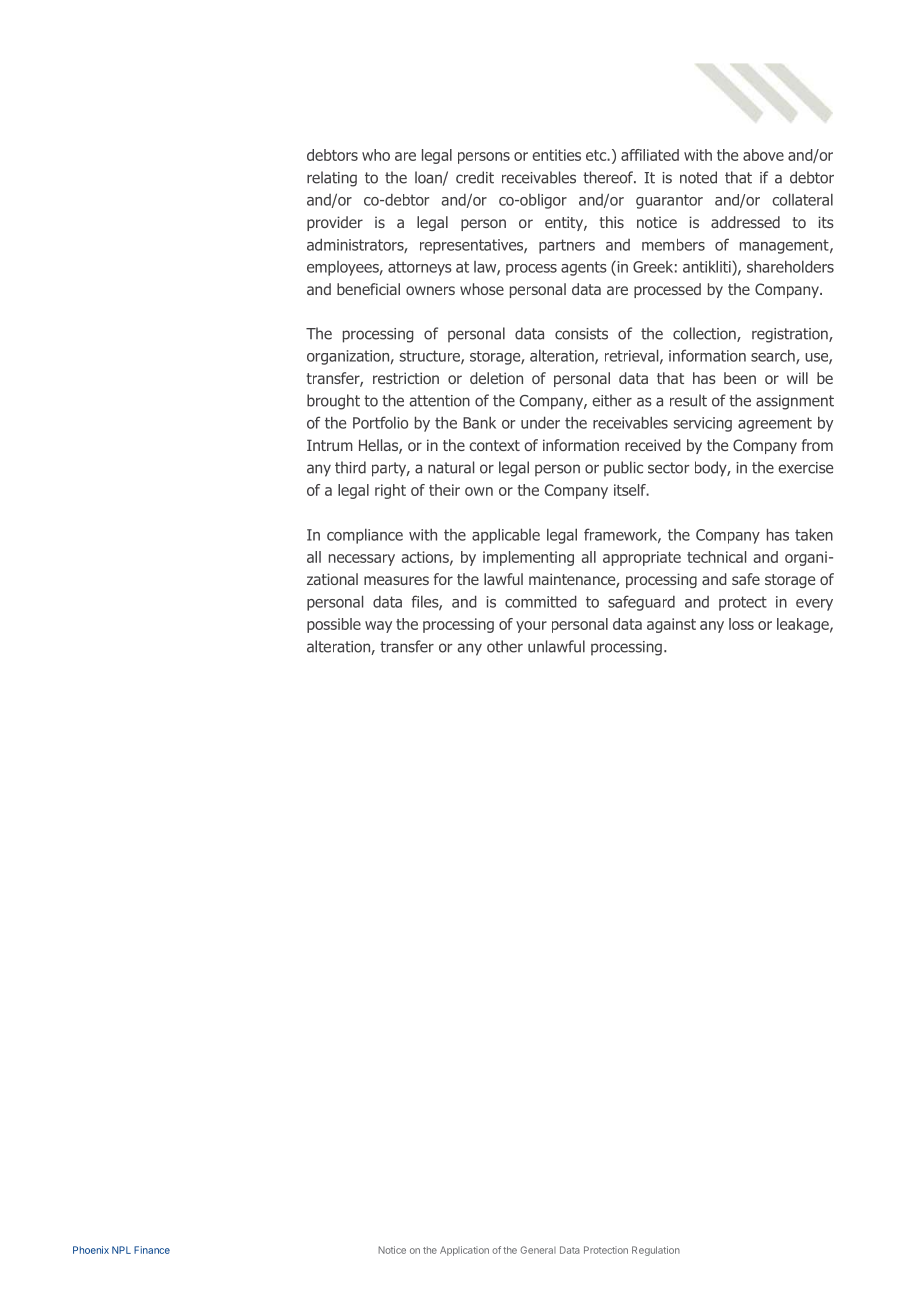 Image resolution: width=924 pixels, height=1309 pixels. Describe the element at coordinates (741, 624) in the screenshot. I see `loss` at that location.
